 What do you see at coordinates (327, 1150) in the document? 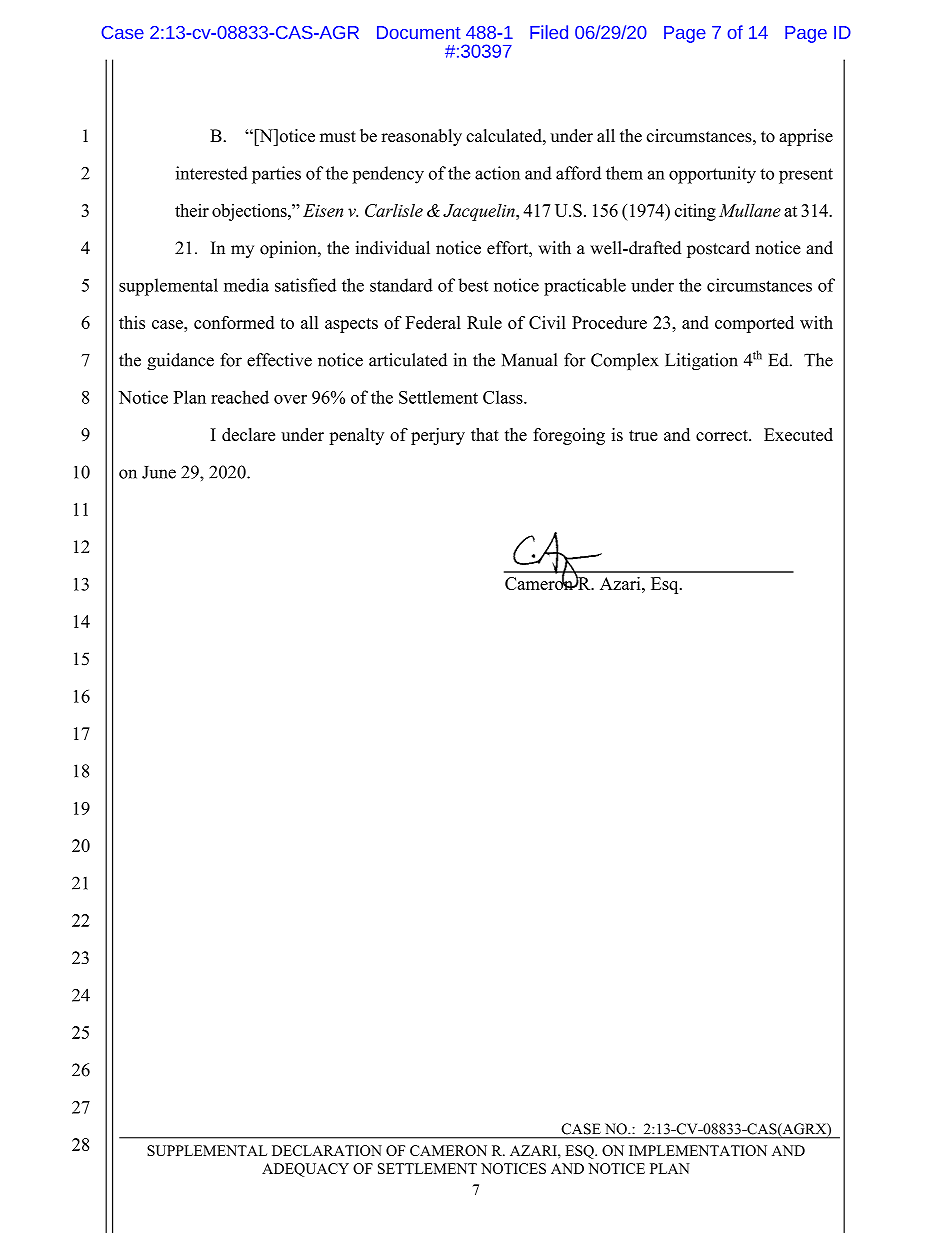
I see `DECLARATION` at bounding box center [327, 1150].
